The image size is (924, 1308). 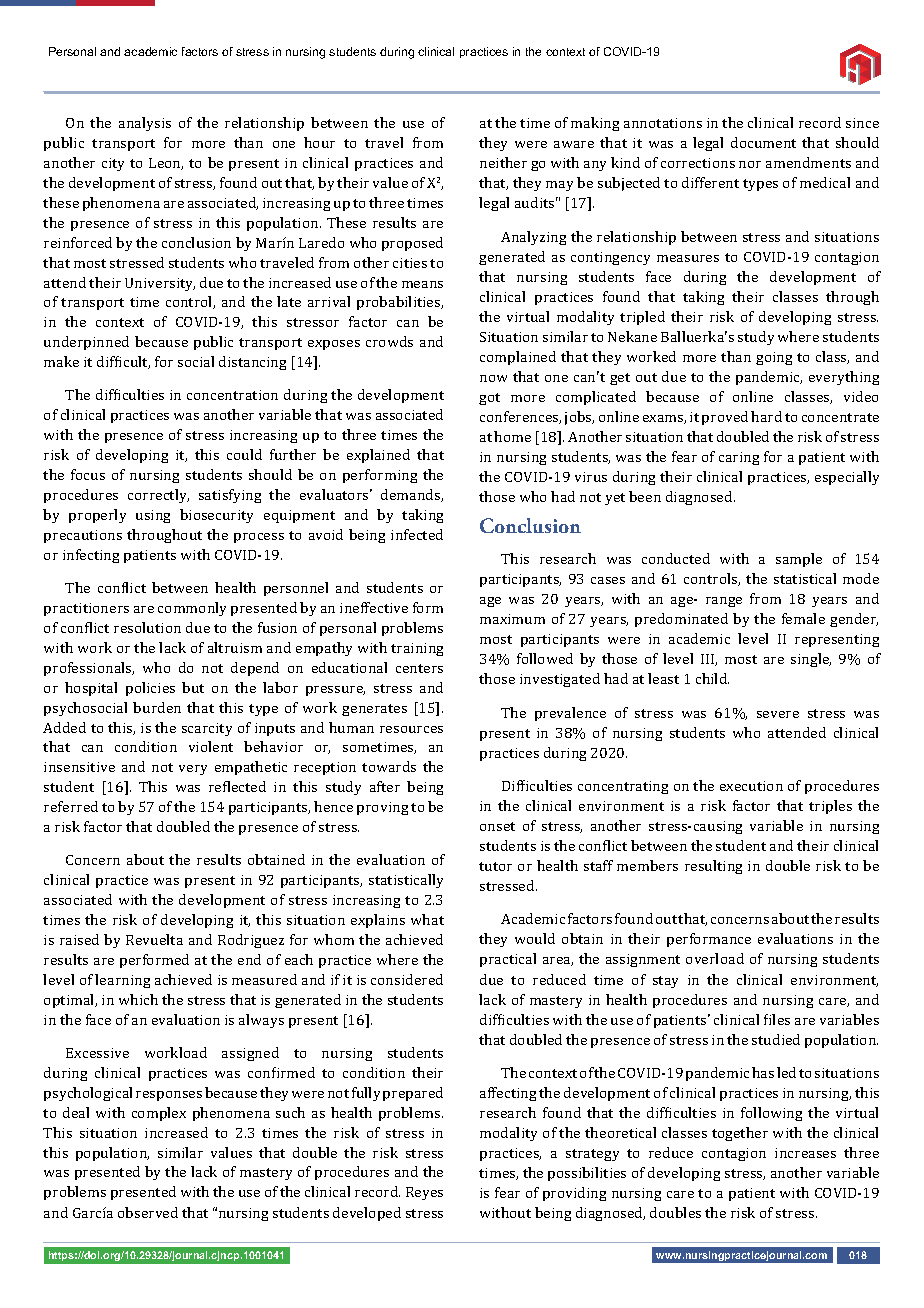 What do you see at coordinates (150, 689) in the image?
I see `policies` at bounding box center [150, 689].
